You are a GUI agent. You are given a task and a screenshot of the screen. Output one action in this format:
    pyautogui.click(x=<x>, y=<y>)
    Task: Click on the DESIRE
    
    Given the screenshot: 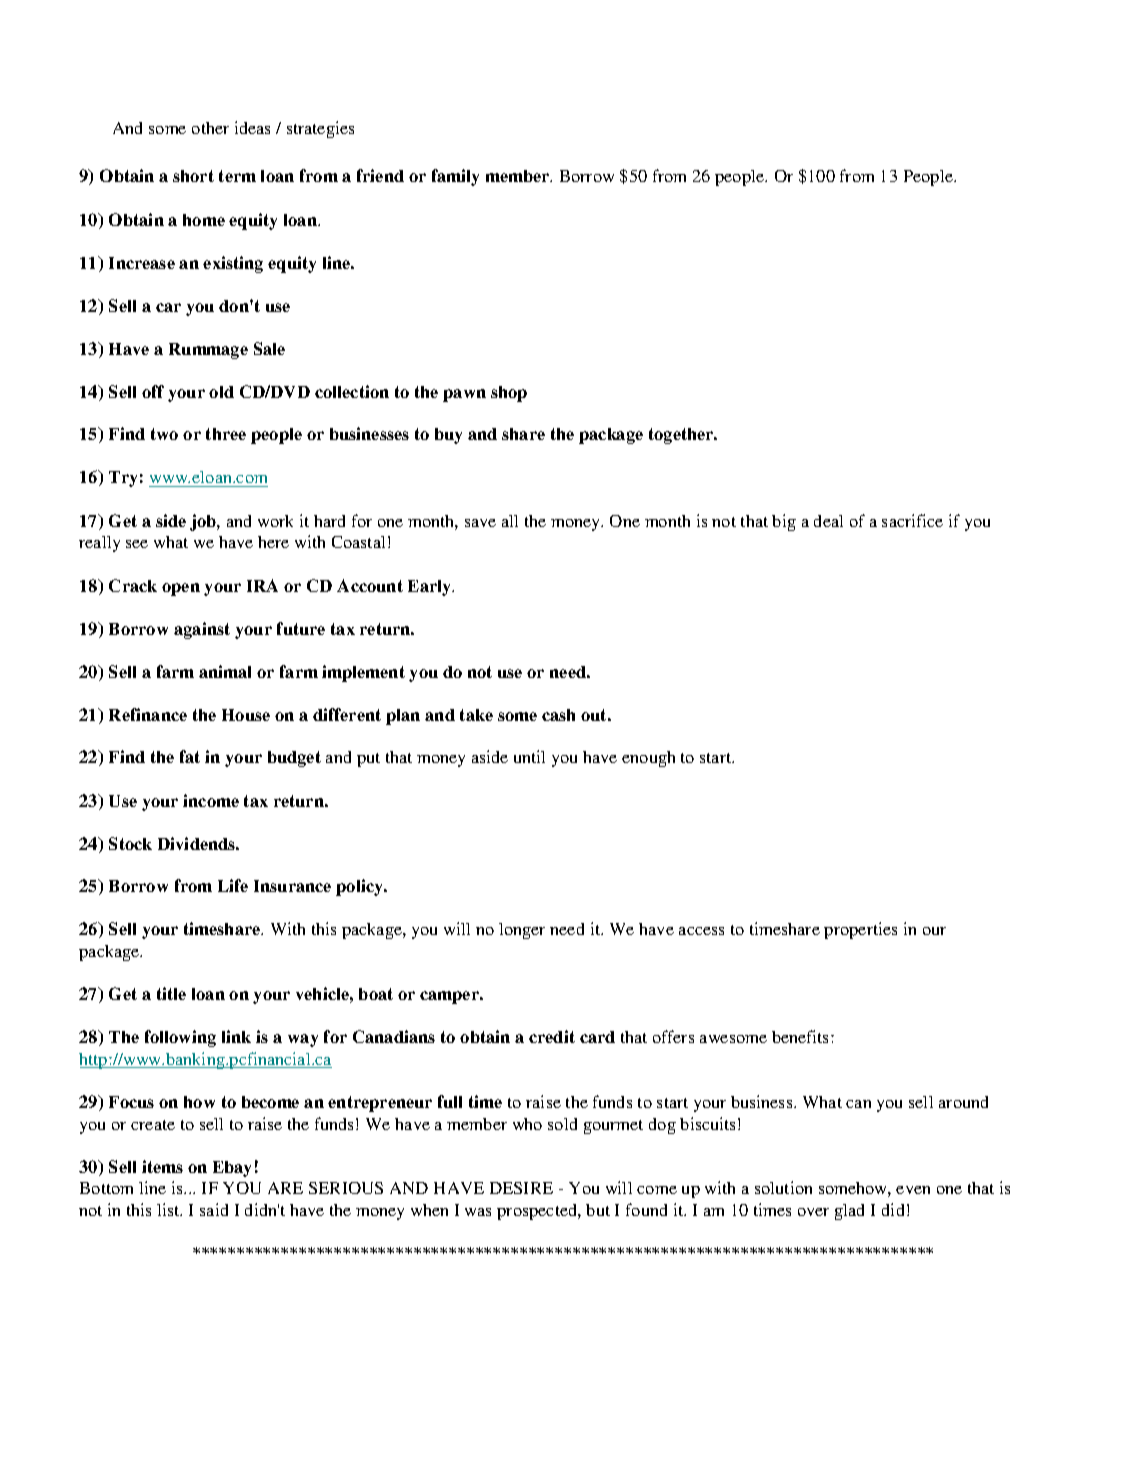 What is the action you would take?
    pyautogui.click(x=521, y=1188)
